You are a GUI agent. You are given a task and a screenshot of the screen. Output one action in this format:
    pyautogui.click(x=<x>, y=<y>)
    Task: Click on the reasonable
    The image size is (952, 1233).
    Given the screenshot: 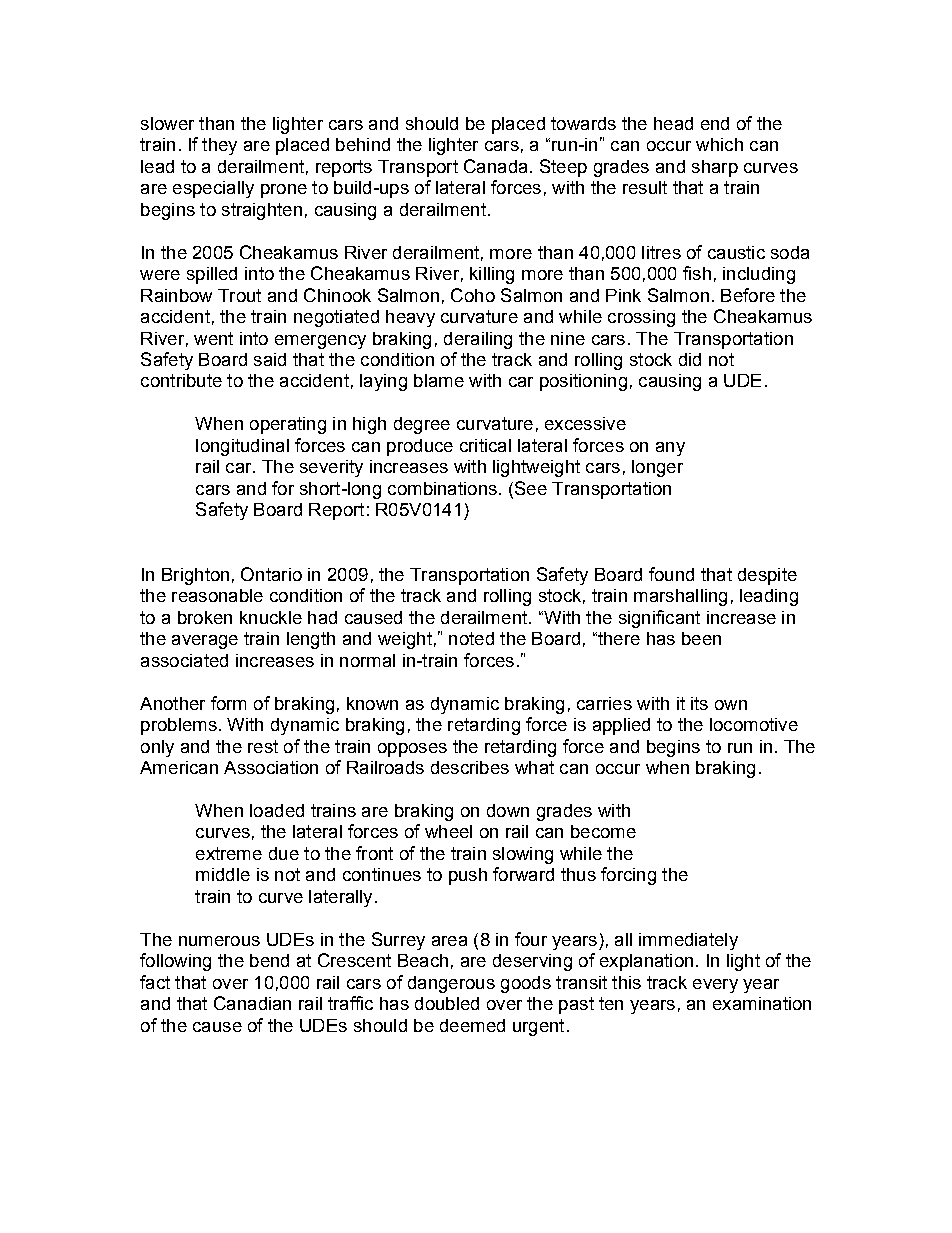 What is the action you would take?
    pyautogui.click(x=217, y=595)
